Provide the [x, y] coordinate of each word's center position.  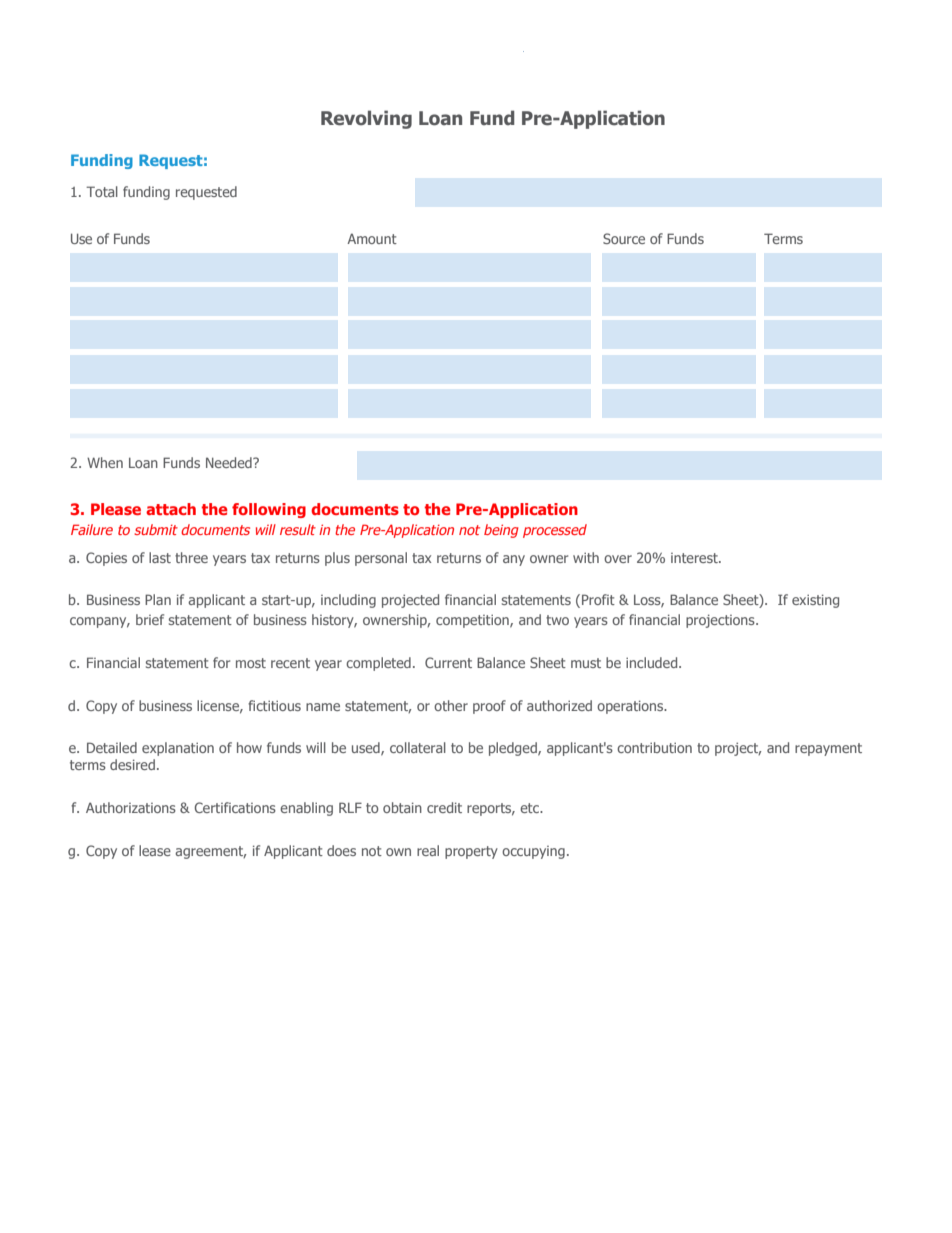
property [471, 852]
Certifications [235, 807]
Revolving [366, 119]
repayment [828, 749]
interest [695, 558]
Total [102, 191]
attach [171, 509]
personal [381, 559]
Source [624, 238]
